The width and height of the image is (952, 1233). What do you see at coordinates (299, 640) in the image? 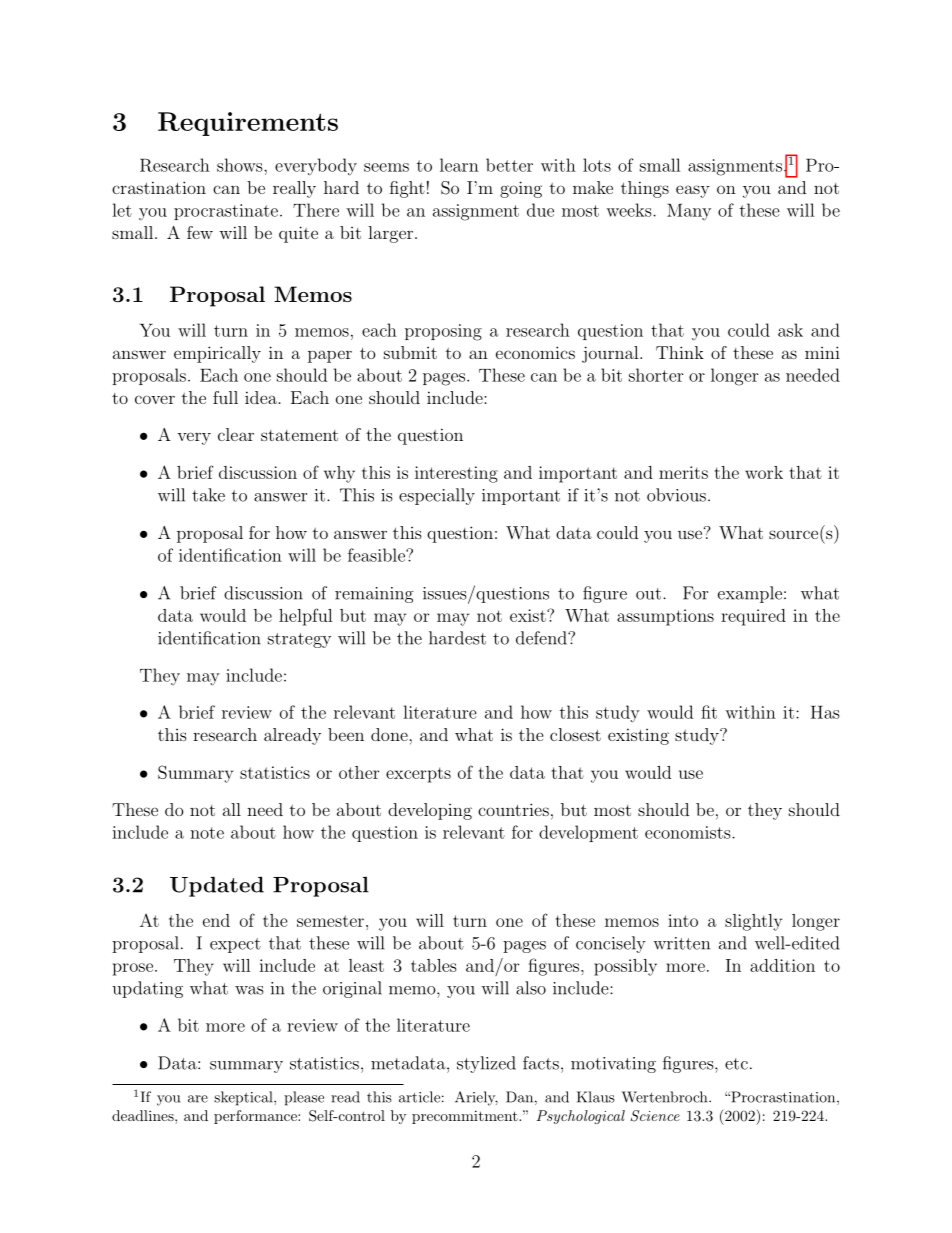
I see `strategy` at bounding box center [299, 640].
